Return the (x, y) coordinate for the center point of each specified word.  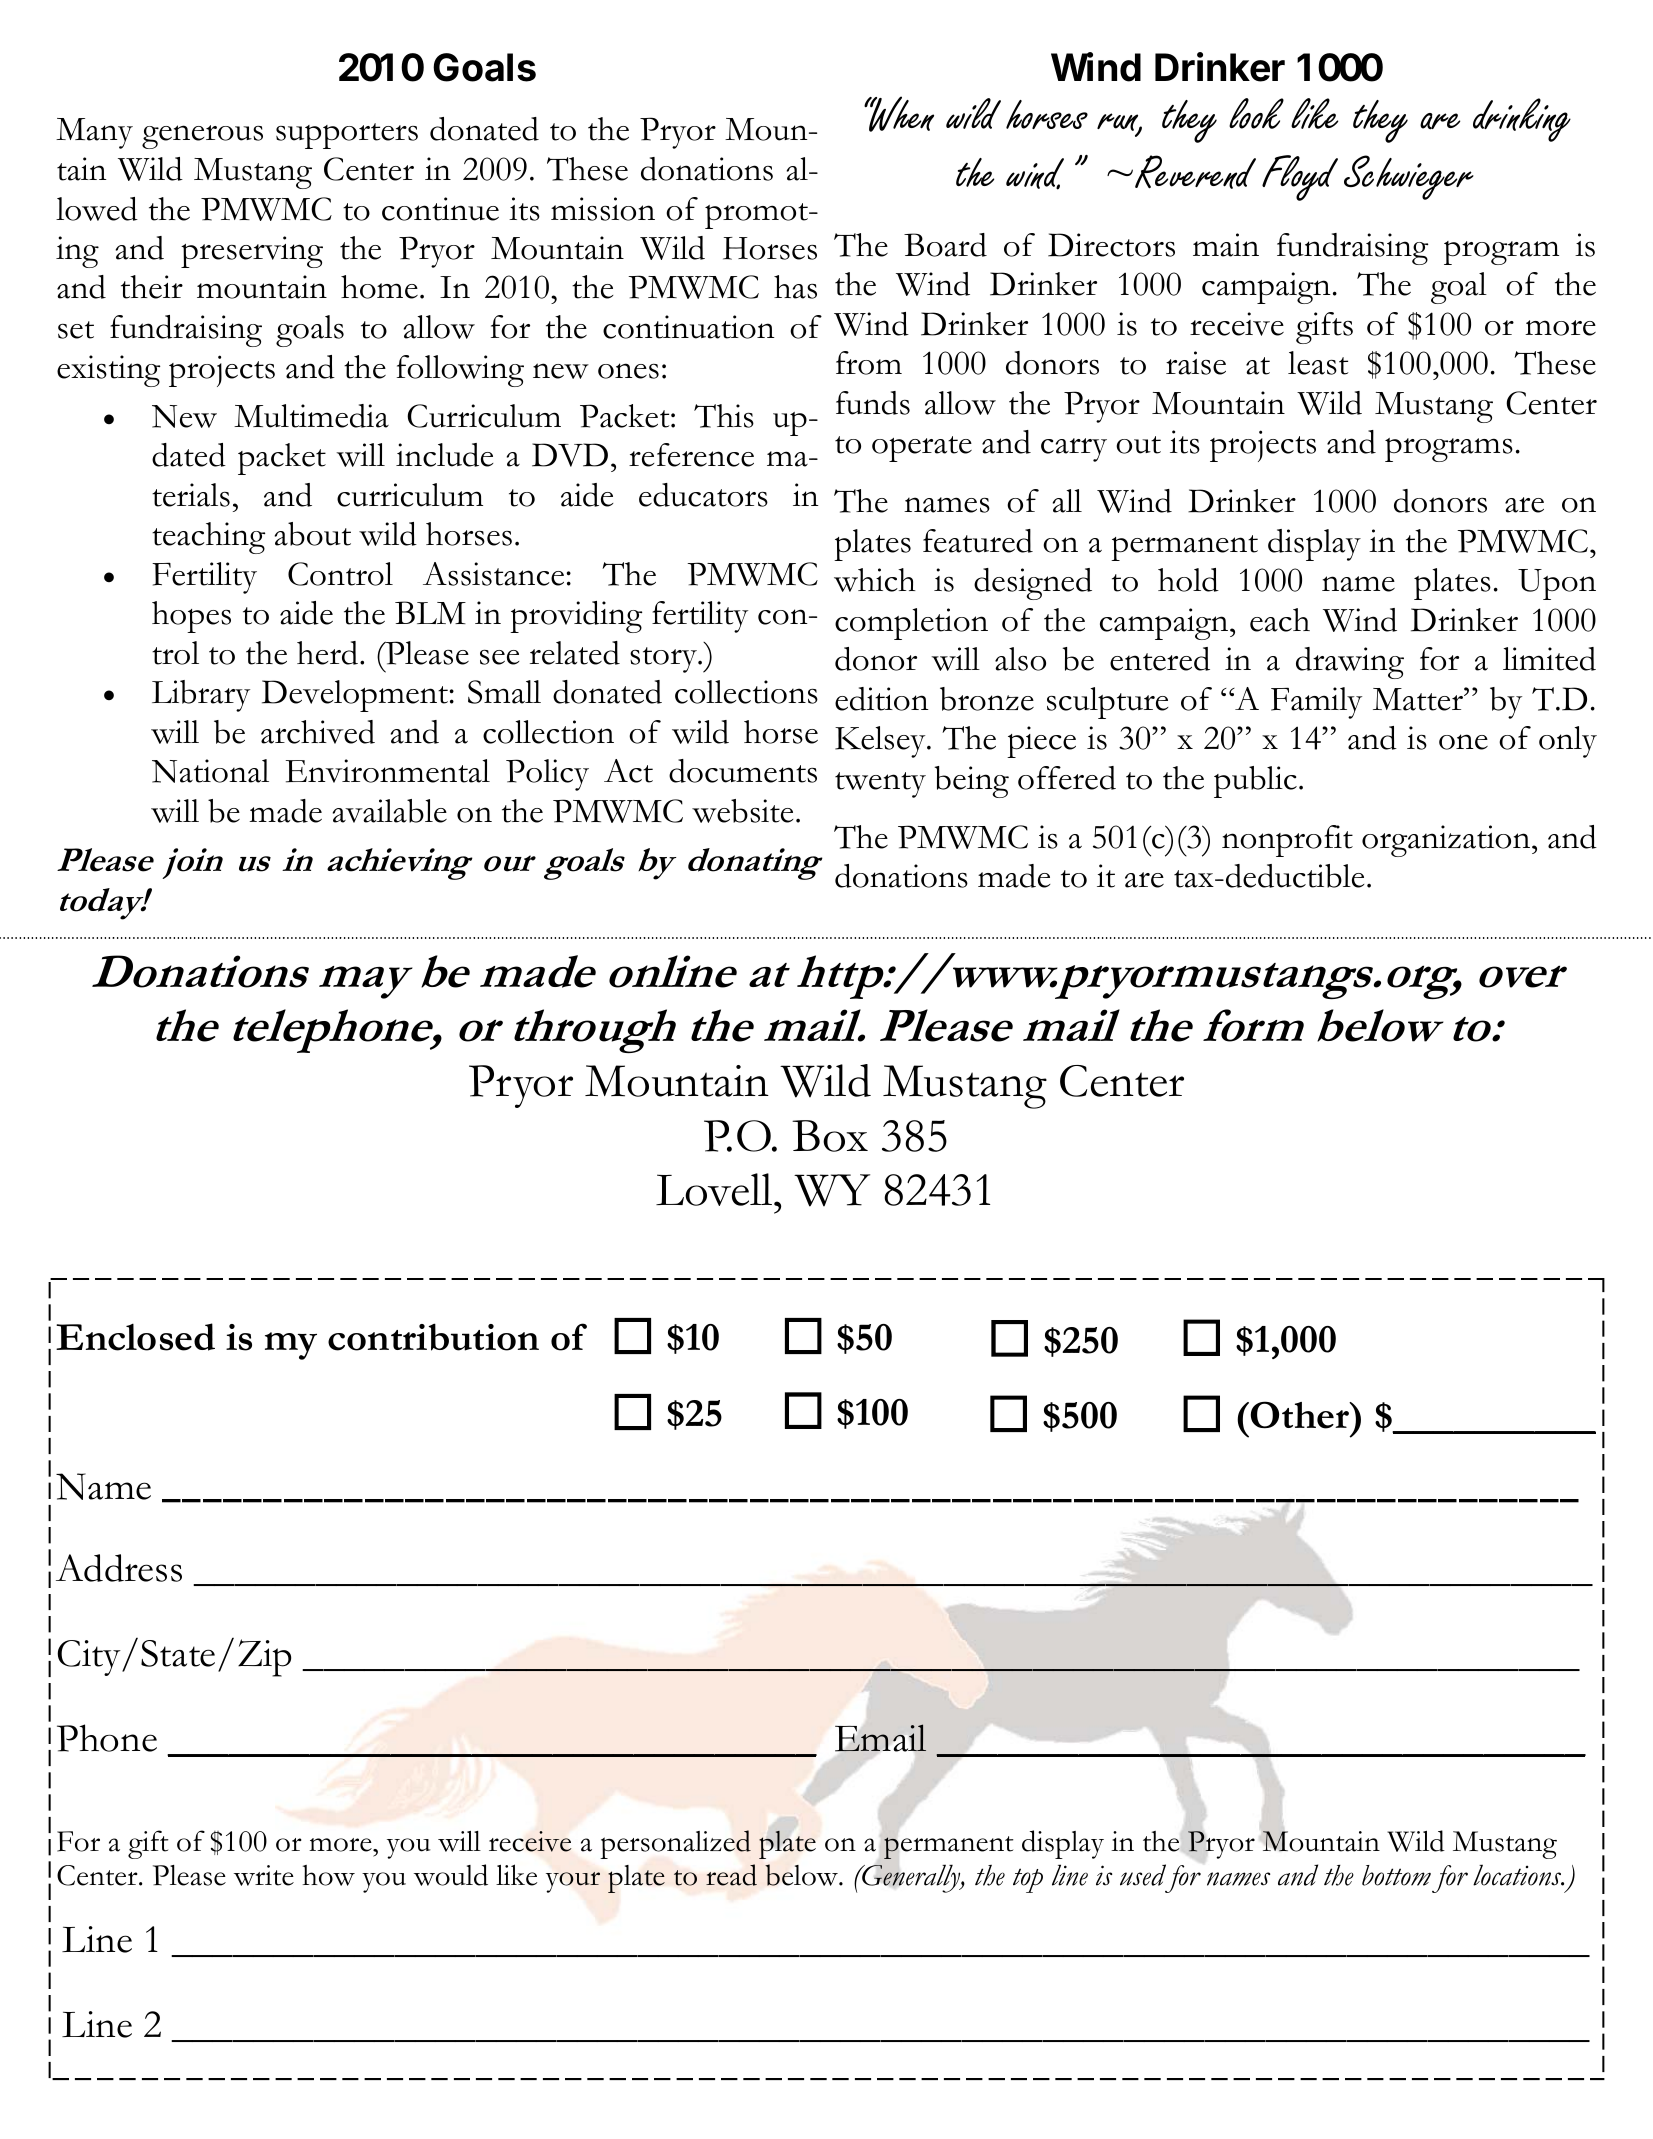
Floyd (1300, 178)
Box (830, 1136)
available (390, 811)
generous (202, 137)
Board (945, 245)
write (264, 1875)
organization (1447, 841)
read (731, 1875)
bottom (1396, 1875)
